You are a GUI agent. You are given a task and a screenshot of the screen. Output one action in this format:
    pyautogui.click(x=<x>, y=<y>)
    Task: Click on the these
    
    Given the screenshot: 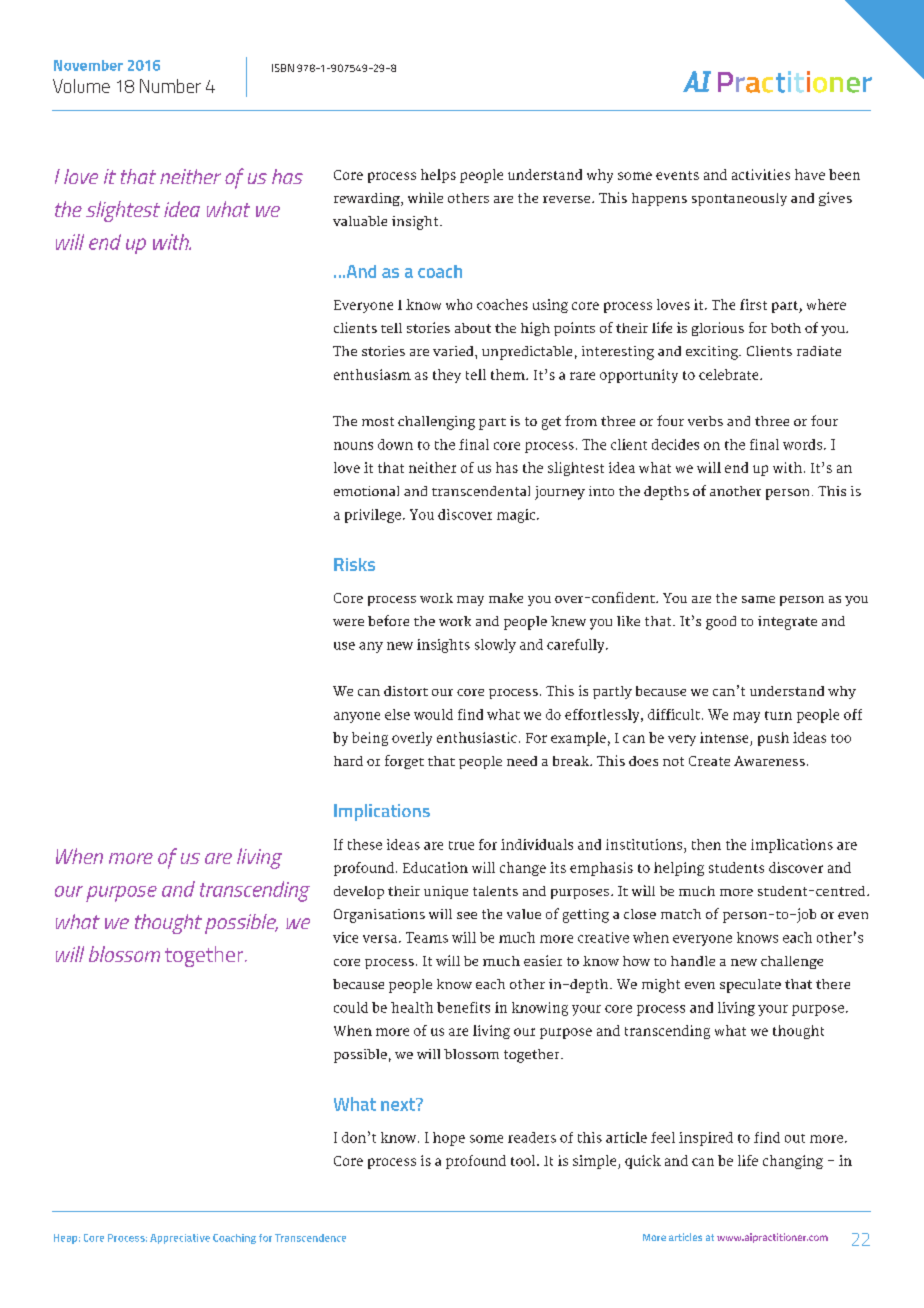 What is the action you would take?
    pyautogui.click(x=365, y=844)
